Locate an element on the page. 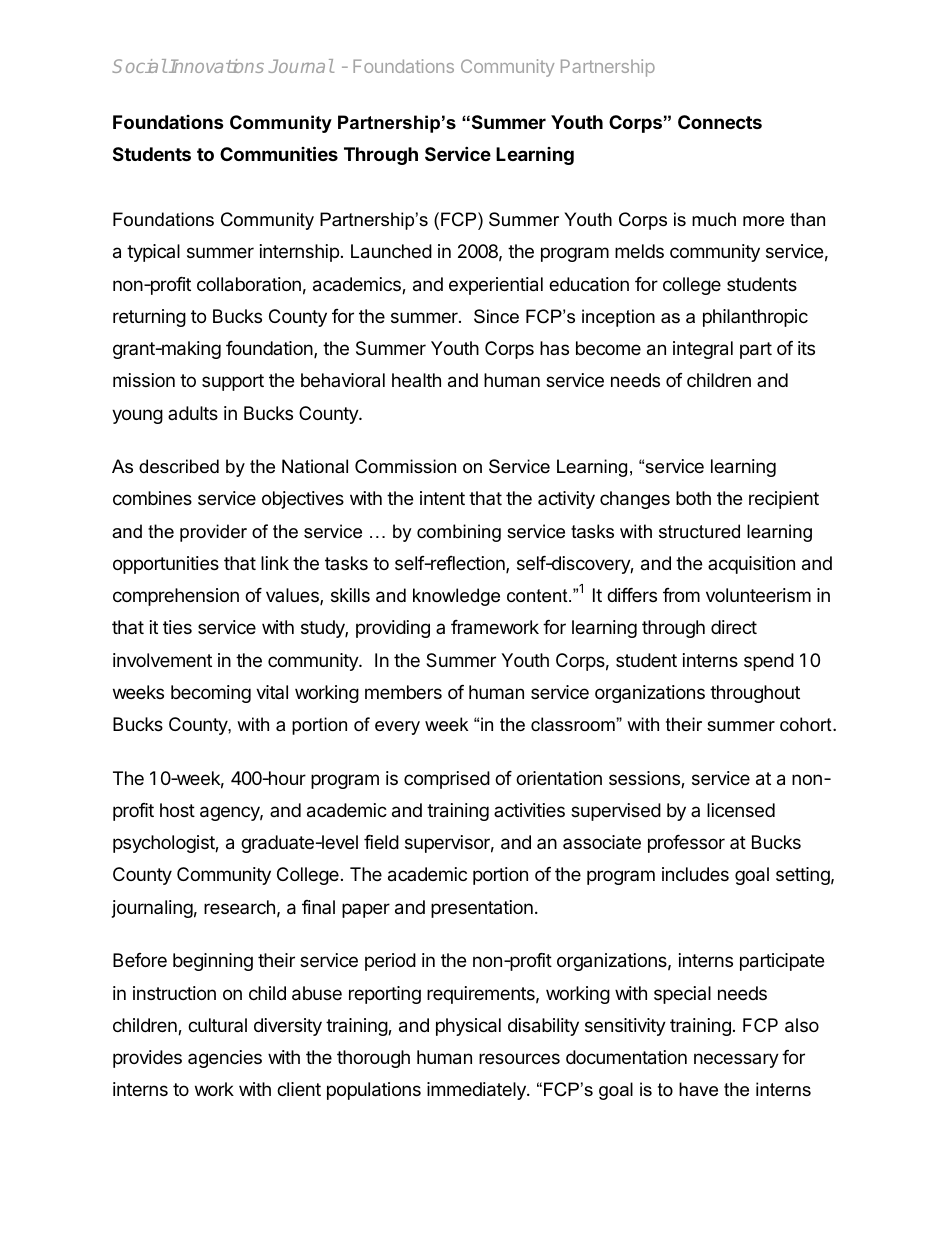  becoming is located at coordinates (211, 694).
